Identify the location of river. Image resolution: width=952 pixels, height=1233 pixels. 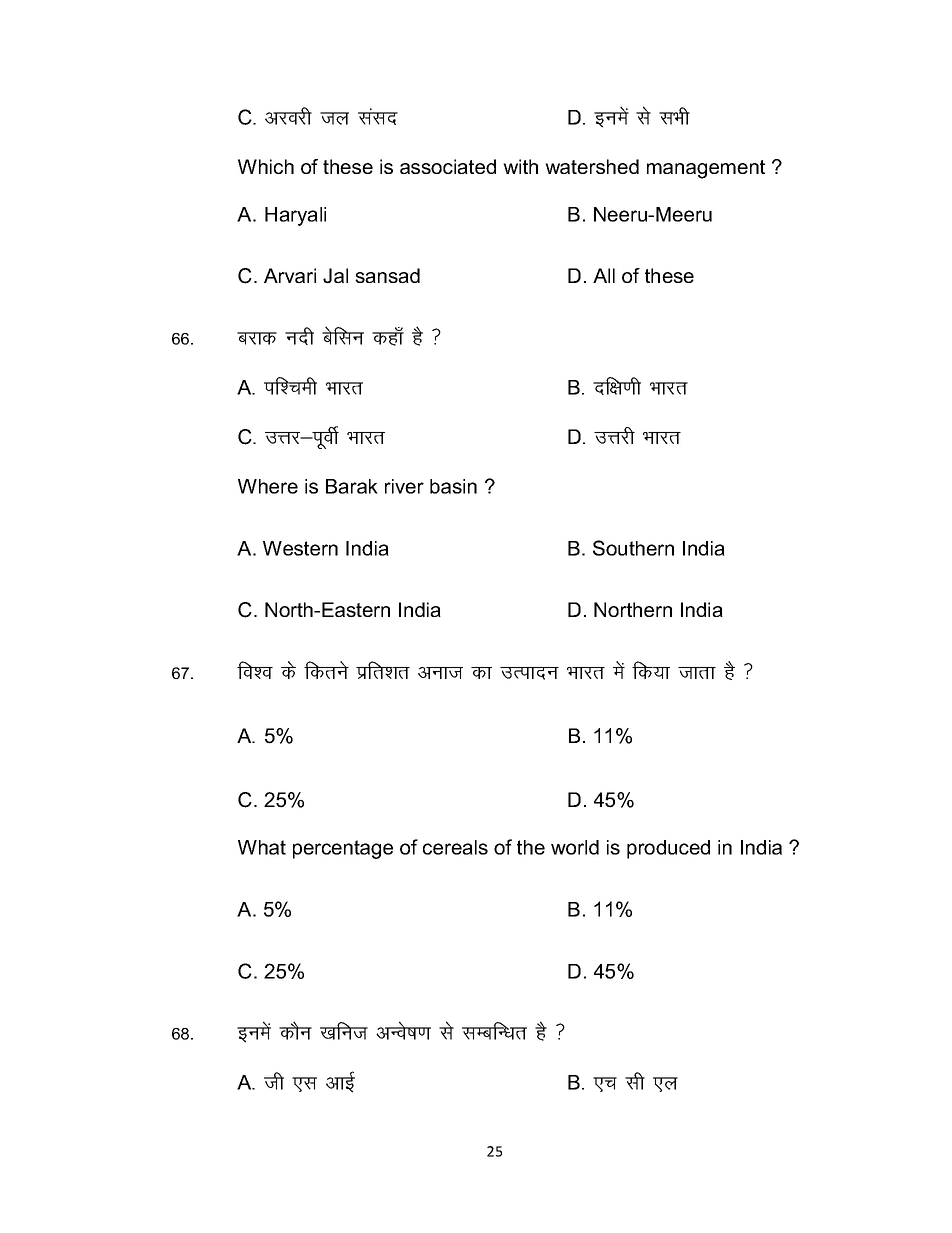
(404, 486).
